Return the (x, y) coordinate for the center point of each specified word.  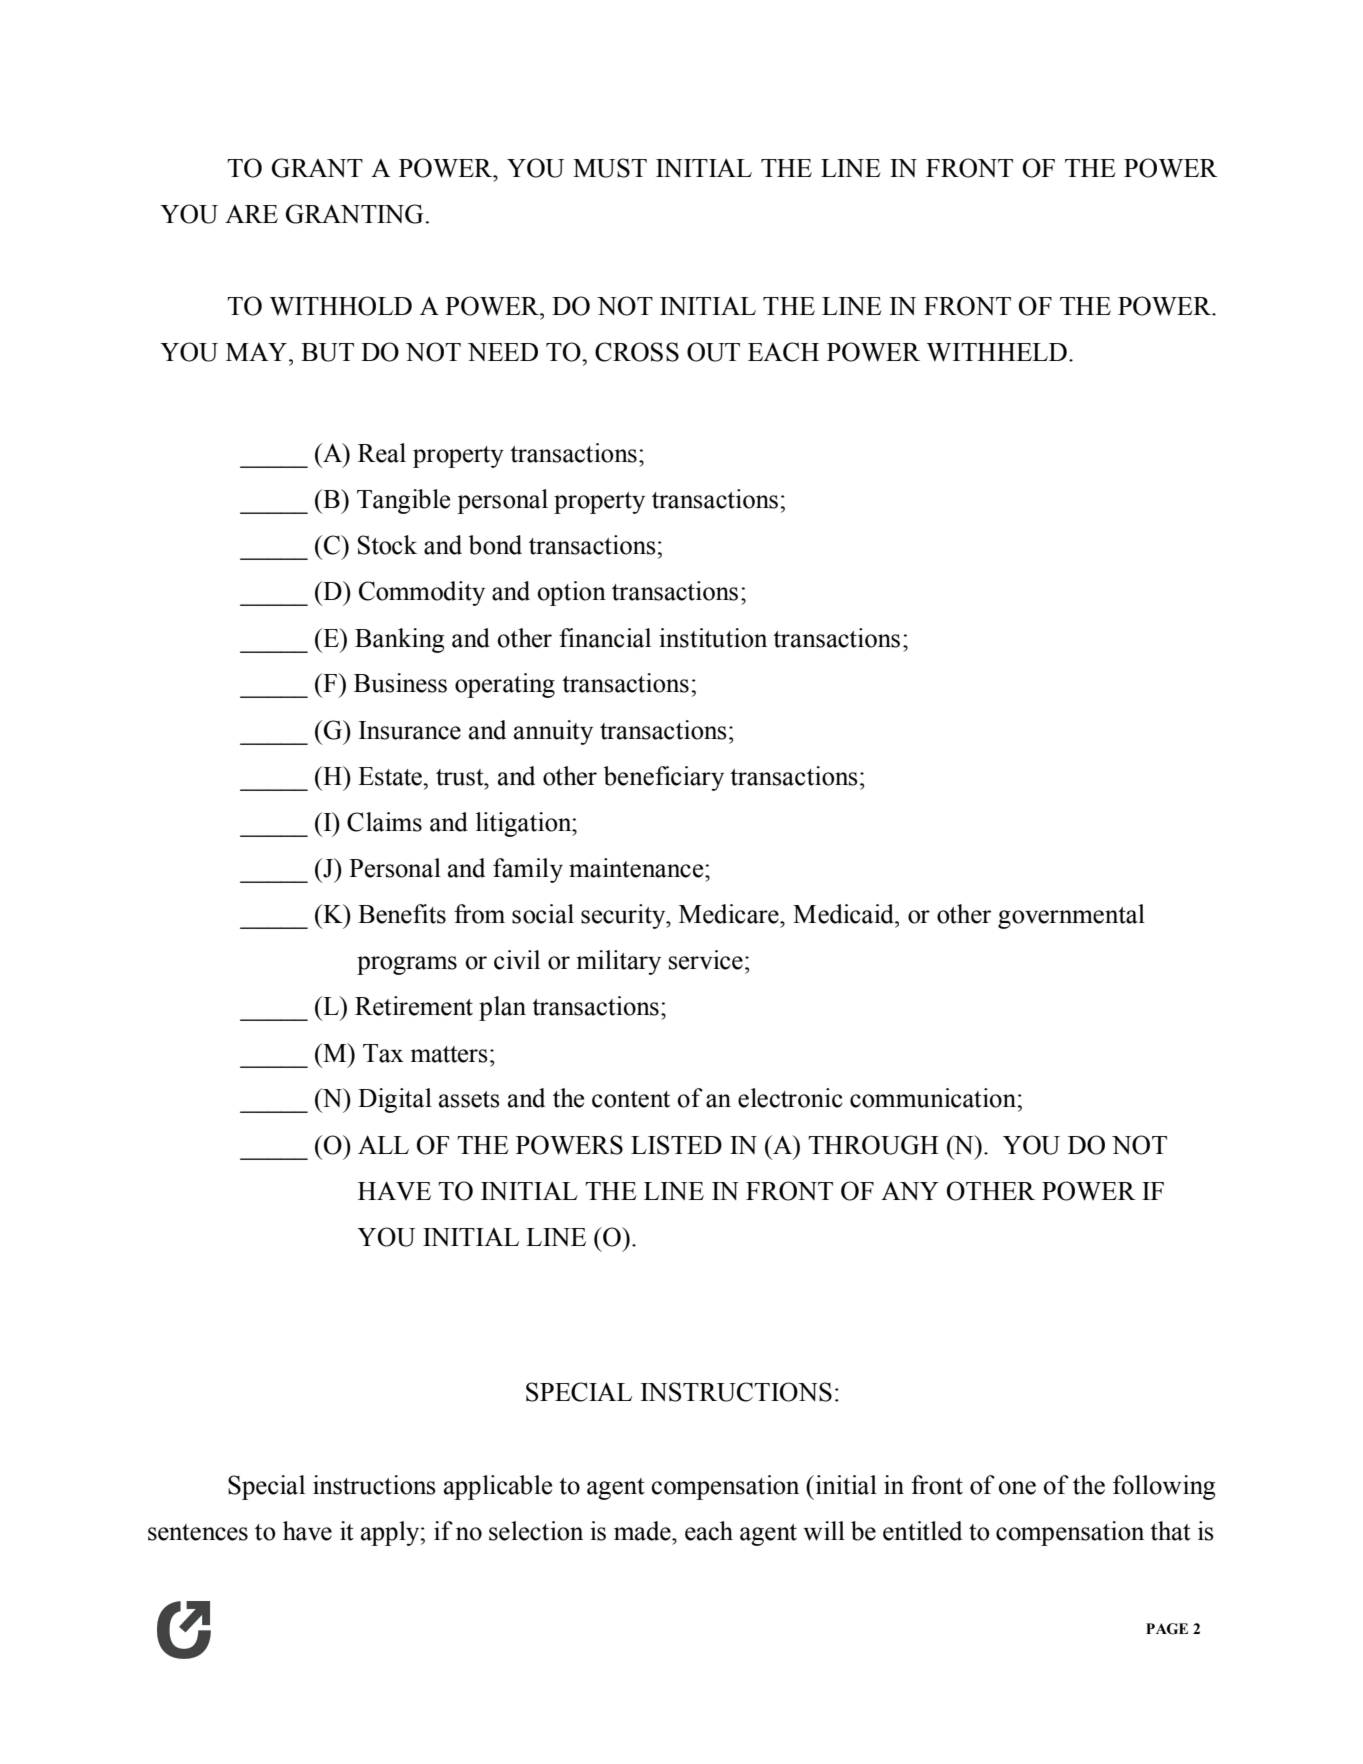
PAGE (1167, 1629)
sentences (198, 1532)
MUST (610, 168)
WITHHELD (997, 352)
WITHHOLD (341, 306)
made (643, 1531)
